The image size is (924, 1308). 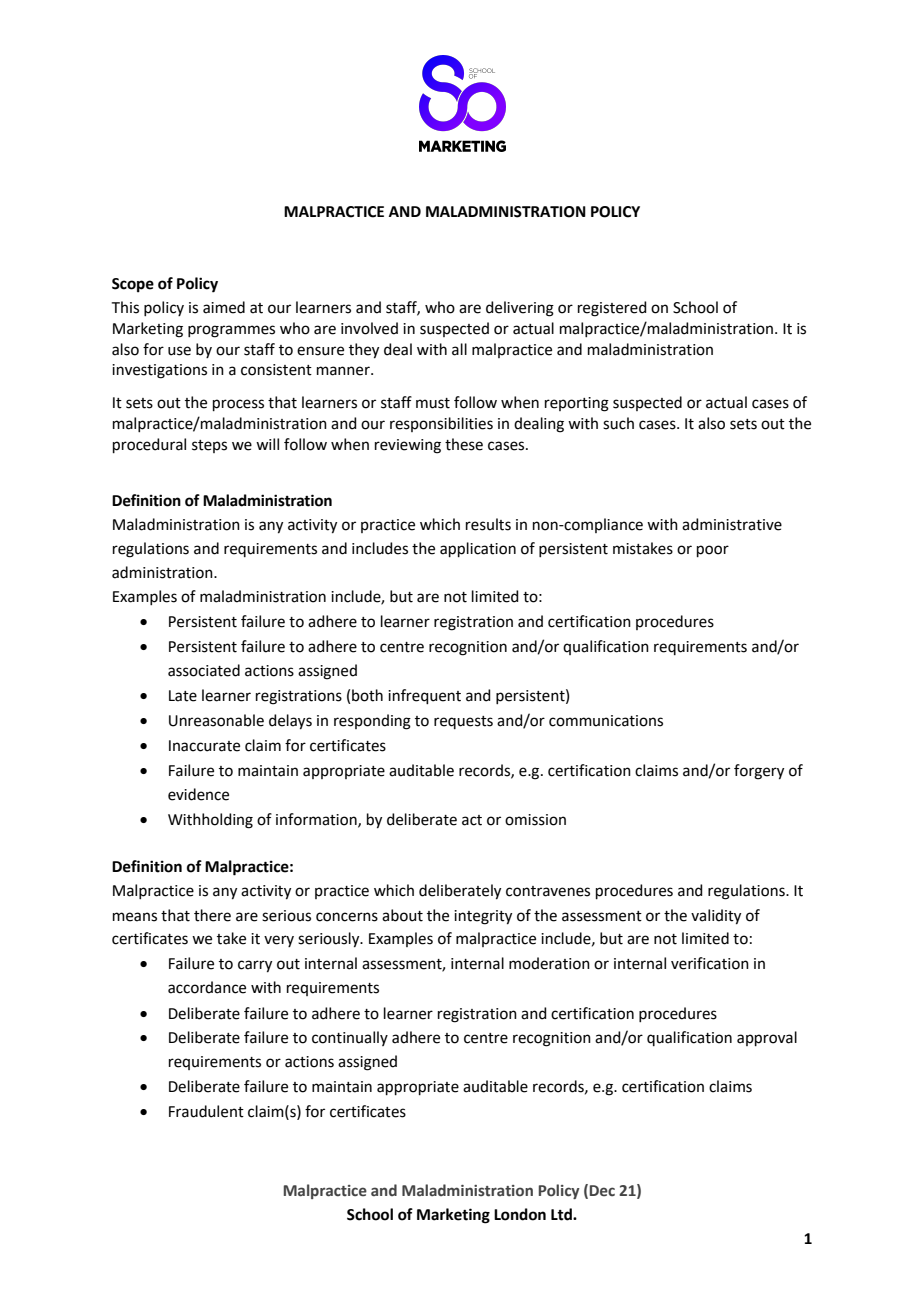 What do you see at coordinates (713, 551) in the screenshot?
I see `poor` at bounding box center [713, 551].
